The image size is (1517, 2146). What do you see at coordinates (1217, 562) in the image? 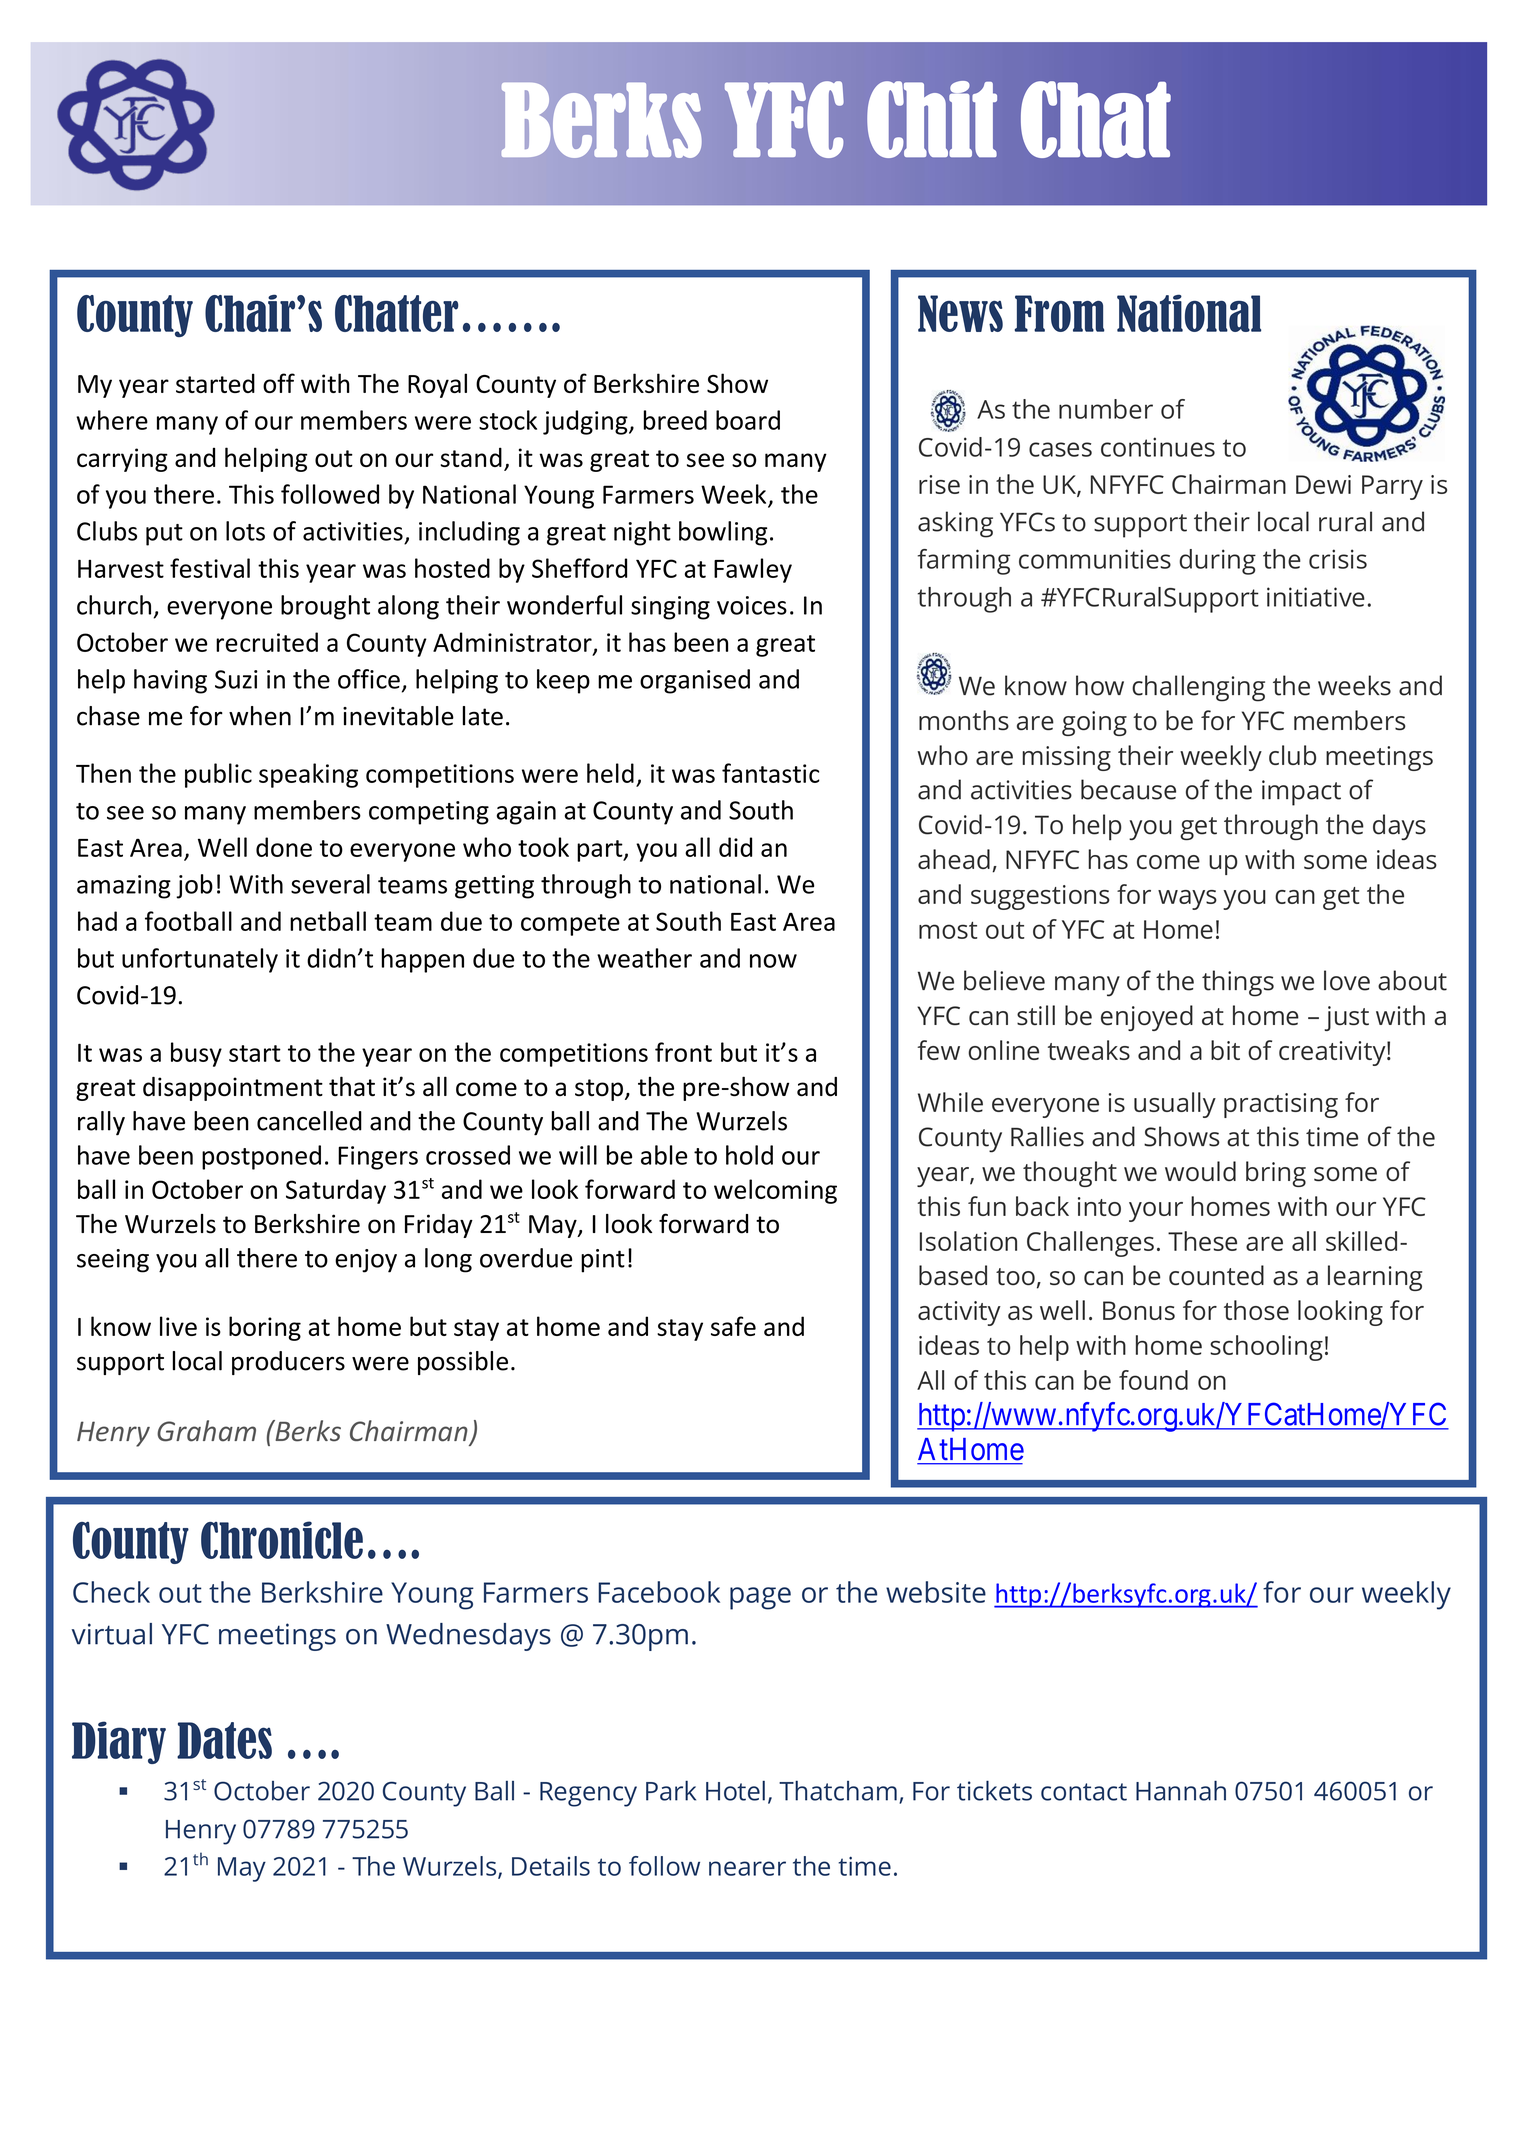
I see `during` at bounding box center [1217, 562].
